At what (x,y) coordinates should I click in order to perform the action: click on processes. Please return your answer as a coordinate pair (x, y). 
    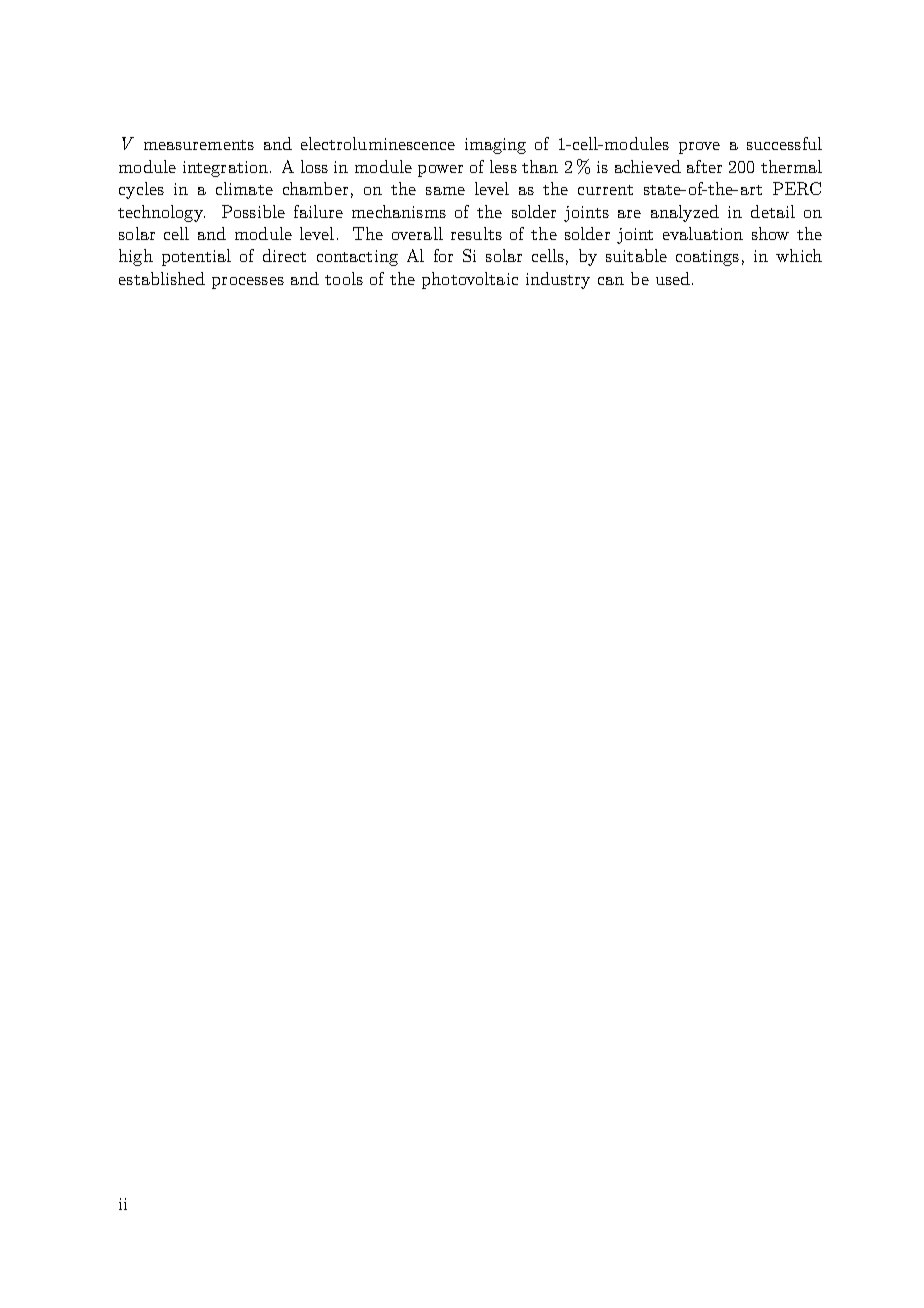
    Looking at the image, I should click on (248, 283).
